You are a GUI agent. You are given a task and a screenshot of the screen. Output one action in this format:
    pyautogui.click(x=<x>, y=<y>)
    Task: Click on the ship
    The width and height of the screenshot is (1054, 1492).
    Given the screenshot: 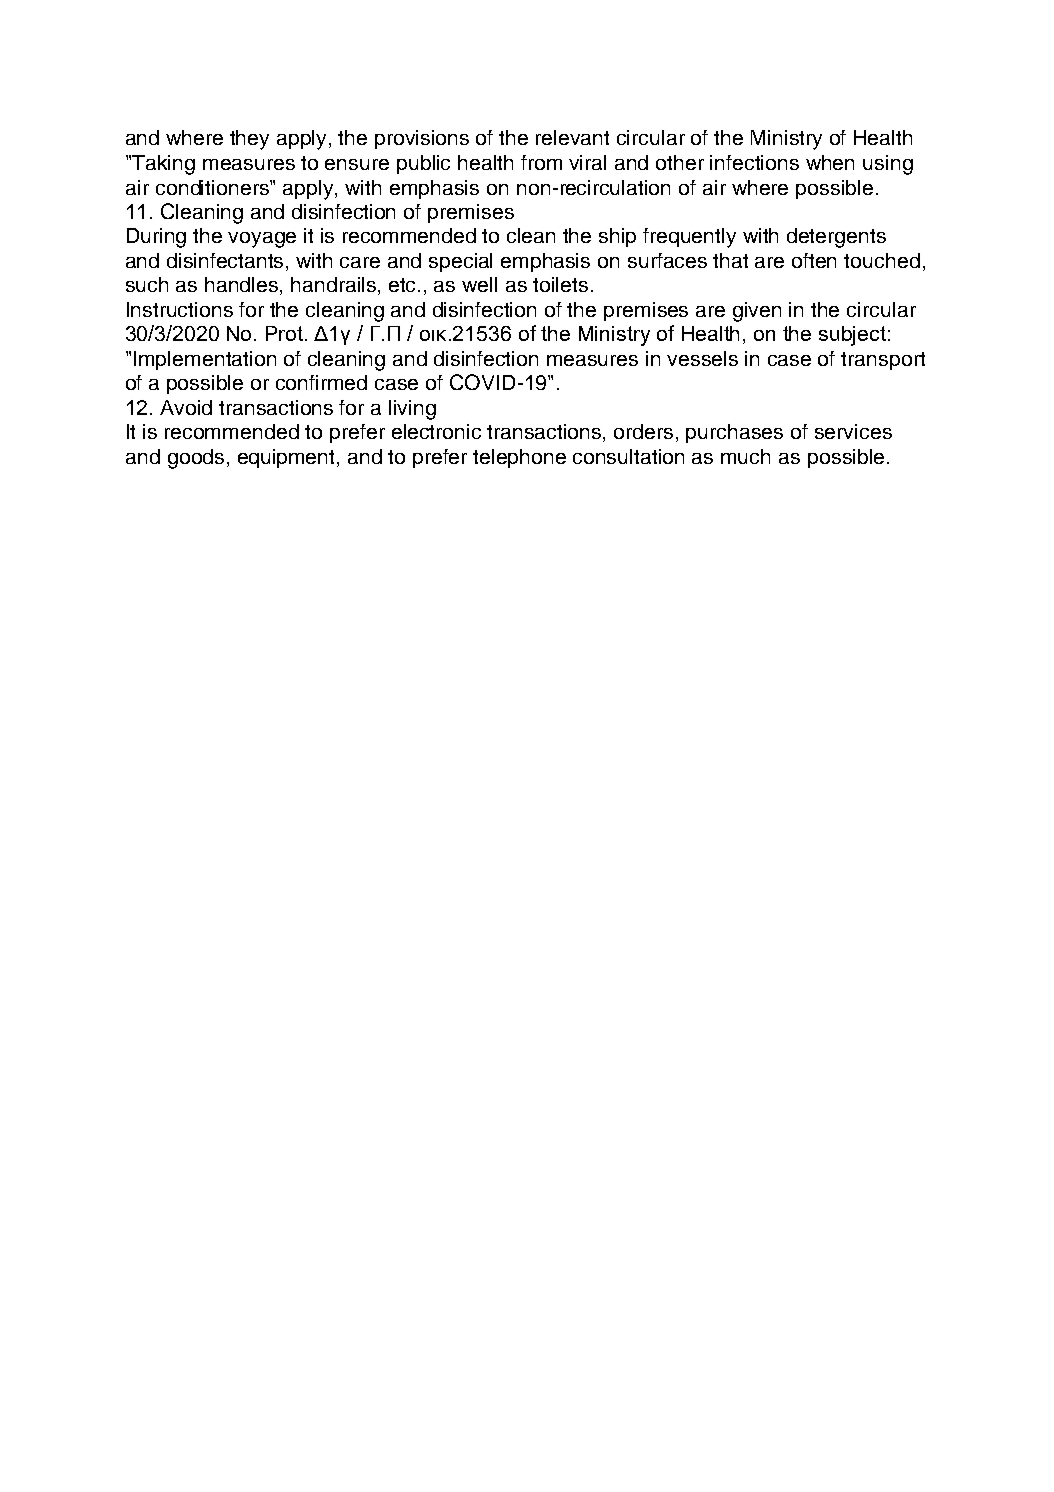 What is the action you would take?
    pyautogui.click(x=617, y=237)
